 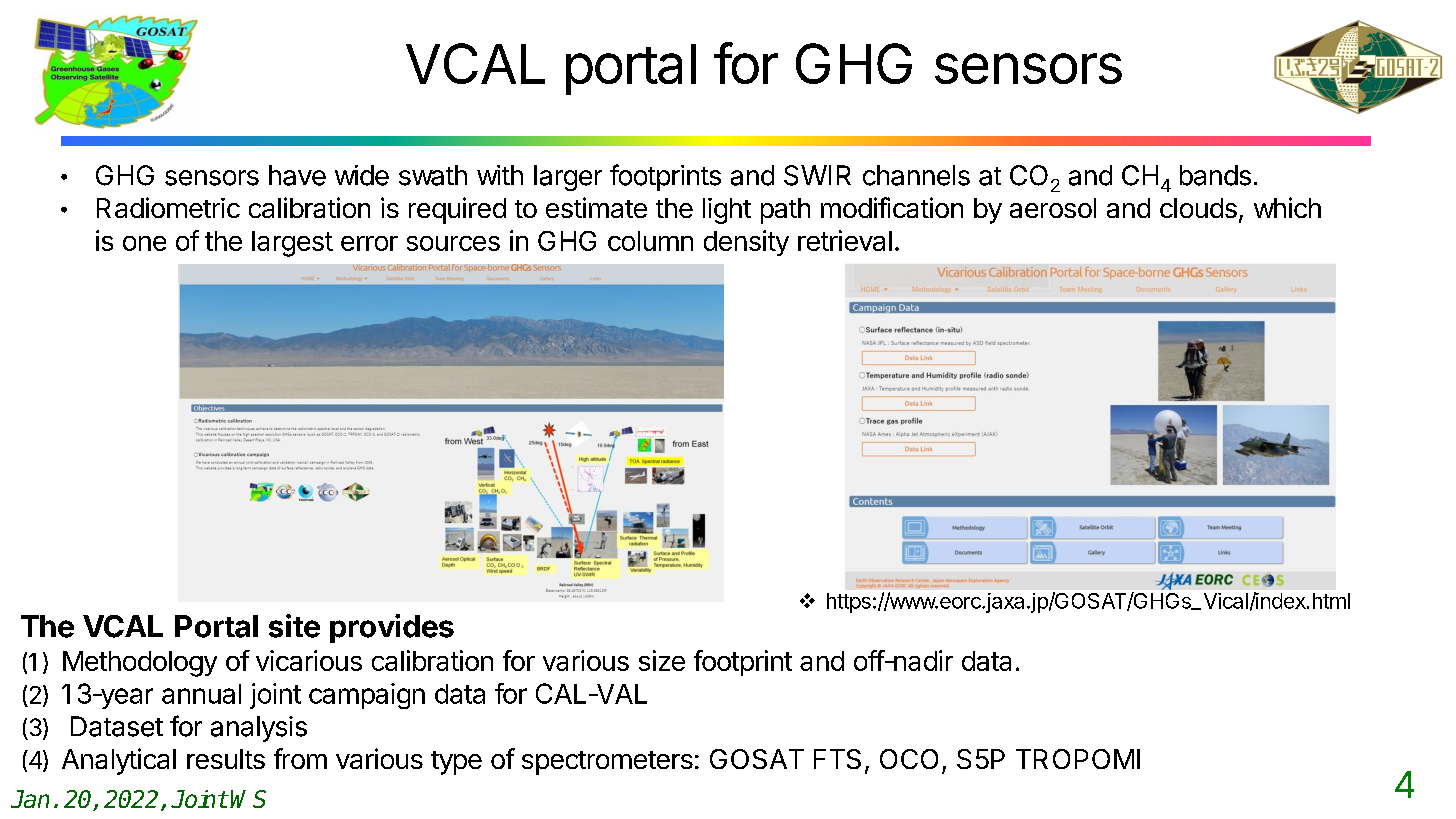 I want to click on spectrometers, so click(x=607, y=763).
